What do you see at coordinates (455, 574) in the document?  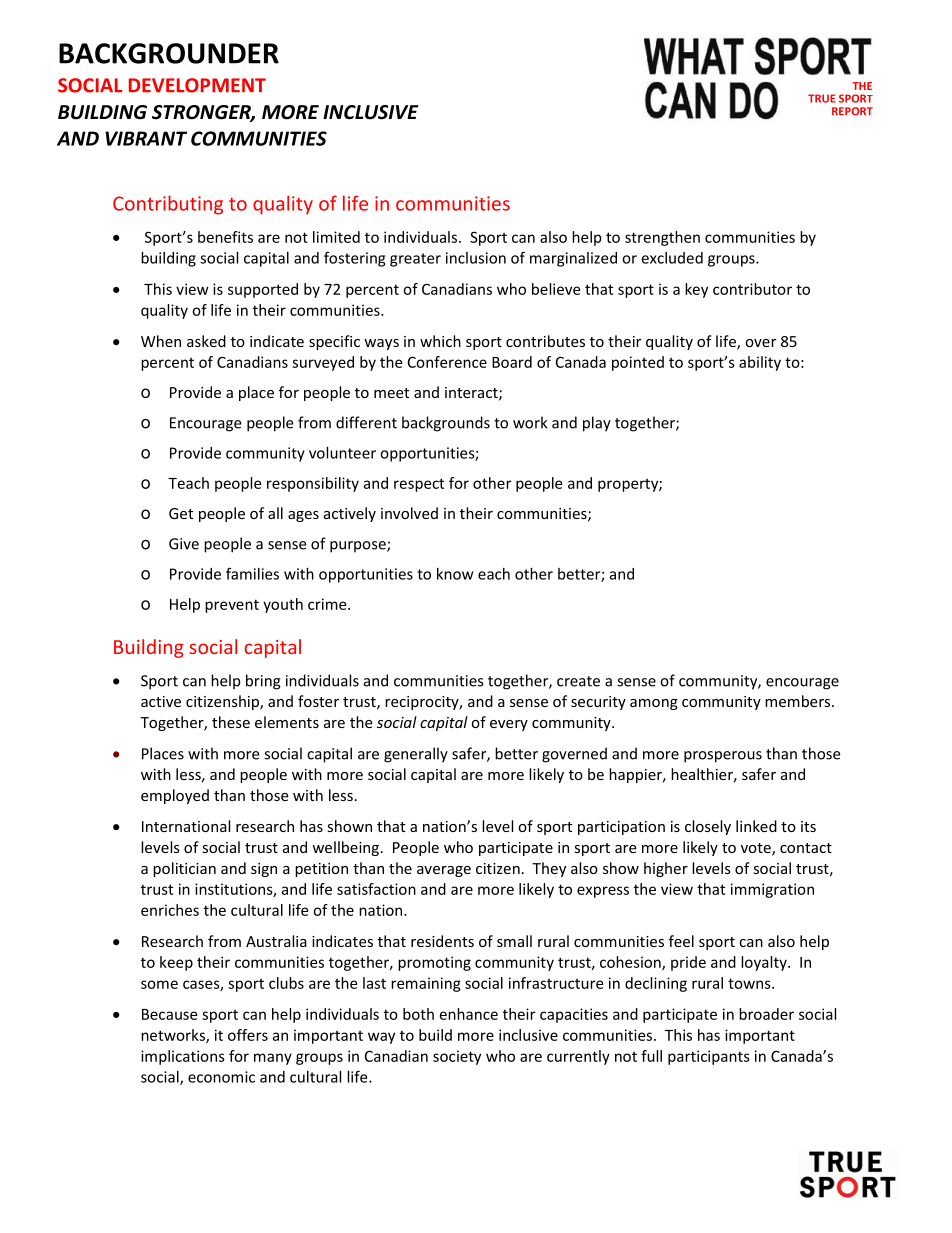 I see `know` at bounding box center [455, 574].
